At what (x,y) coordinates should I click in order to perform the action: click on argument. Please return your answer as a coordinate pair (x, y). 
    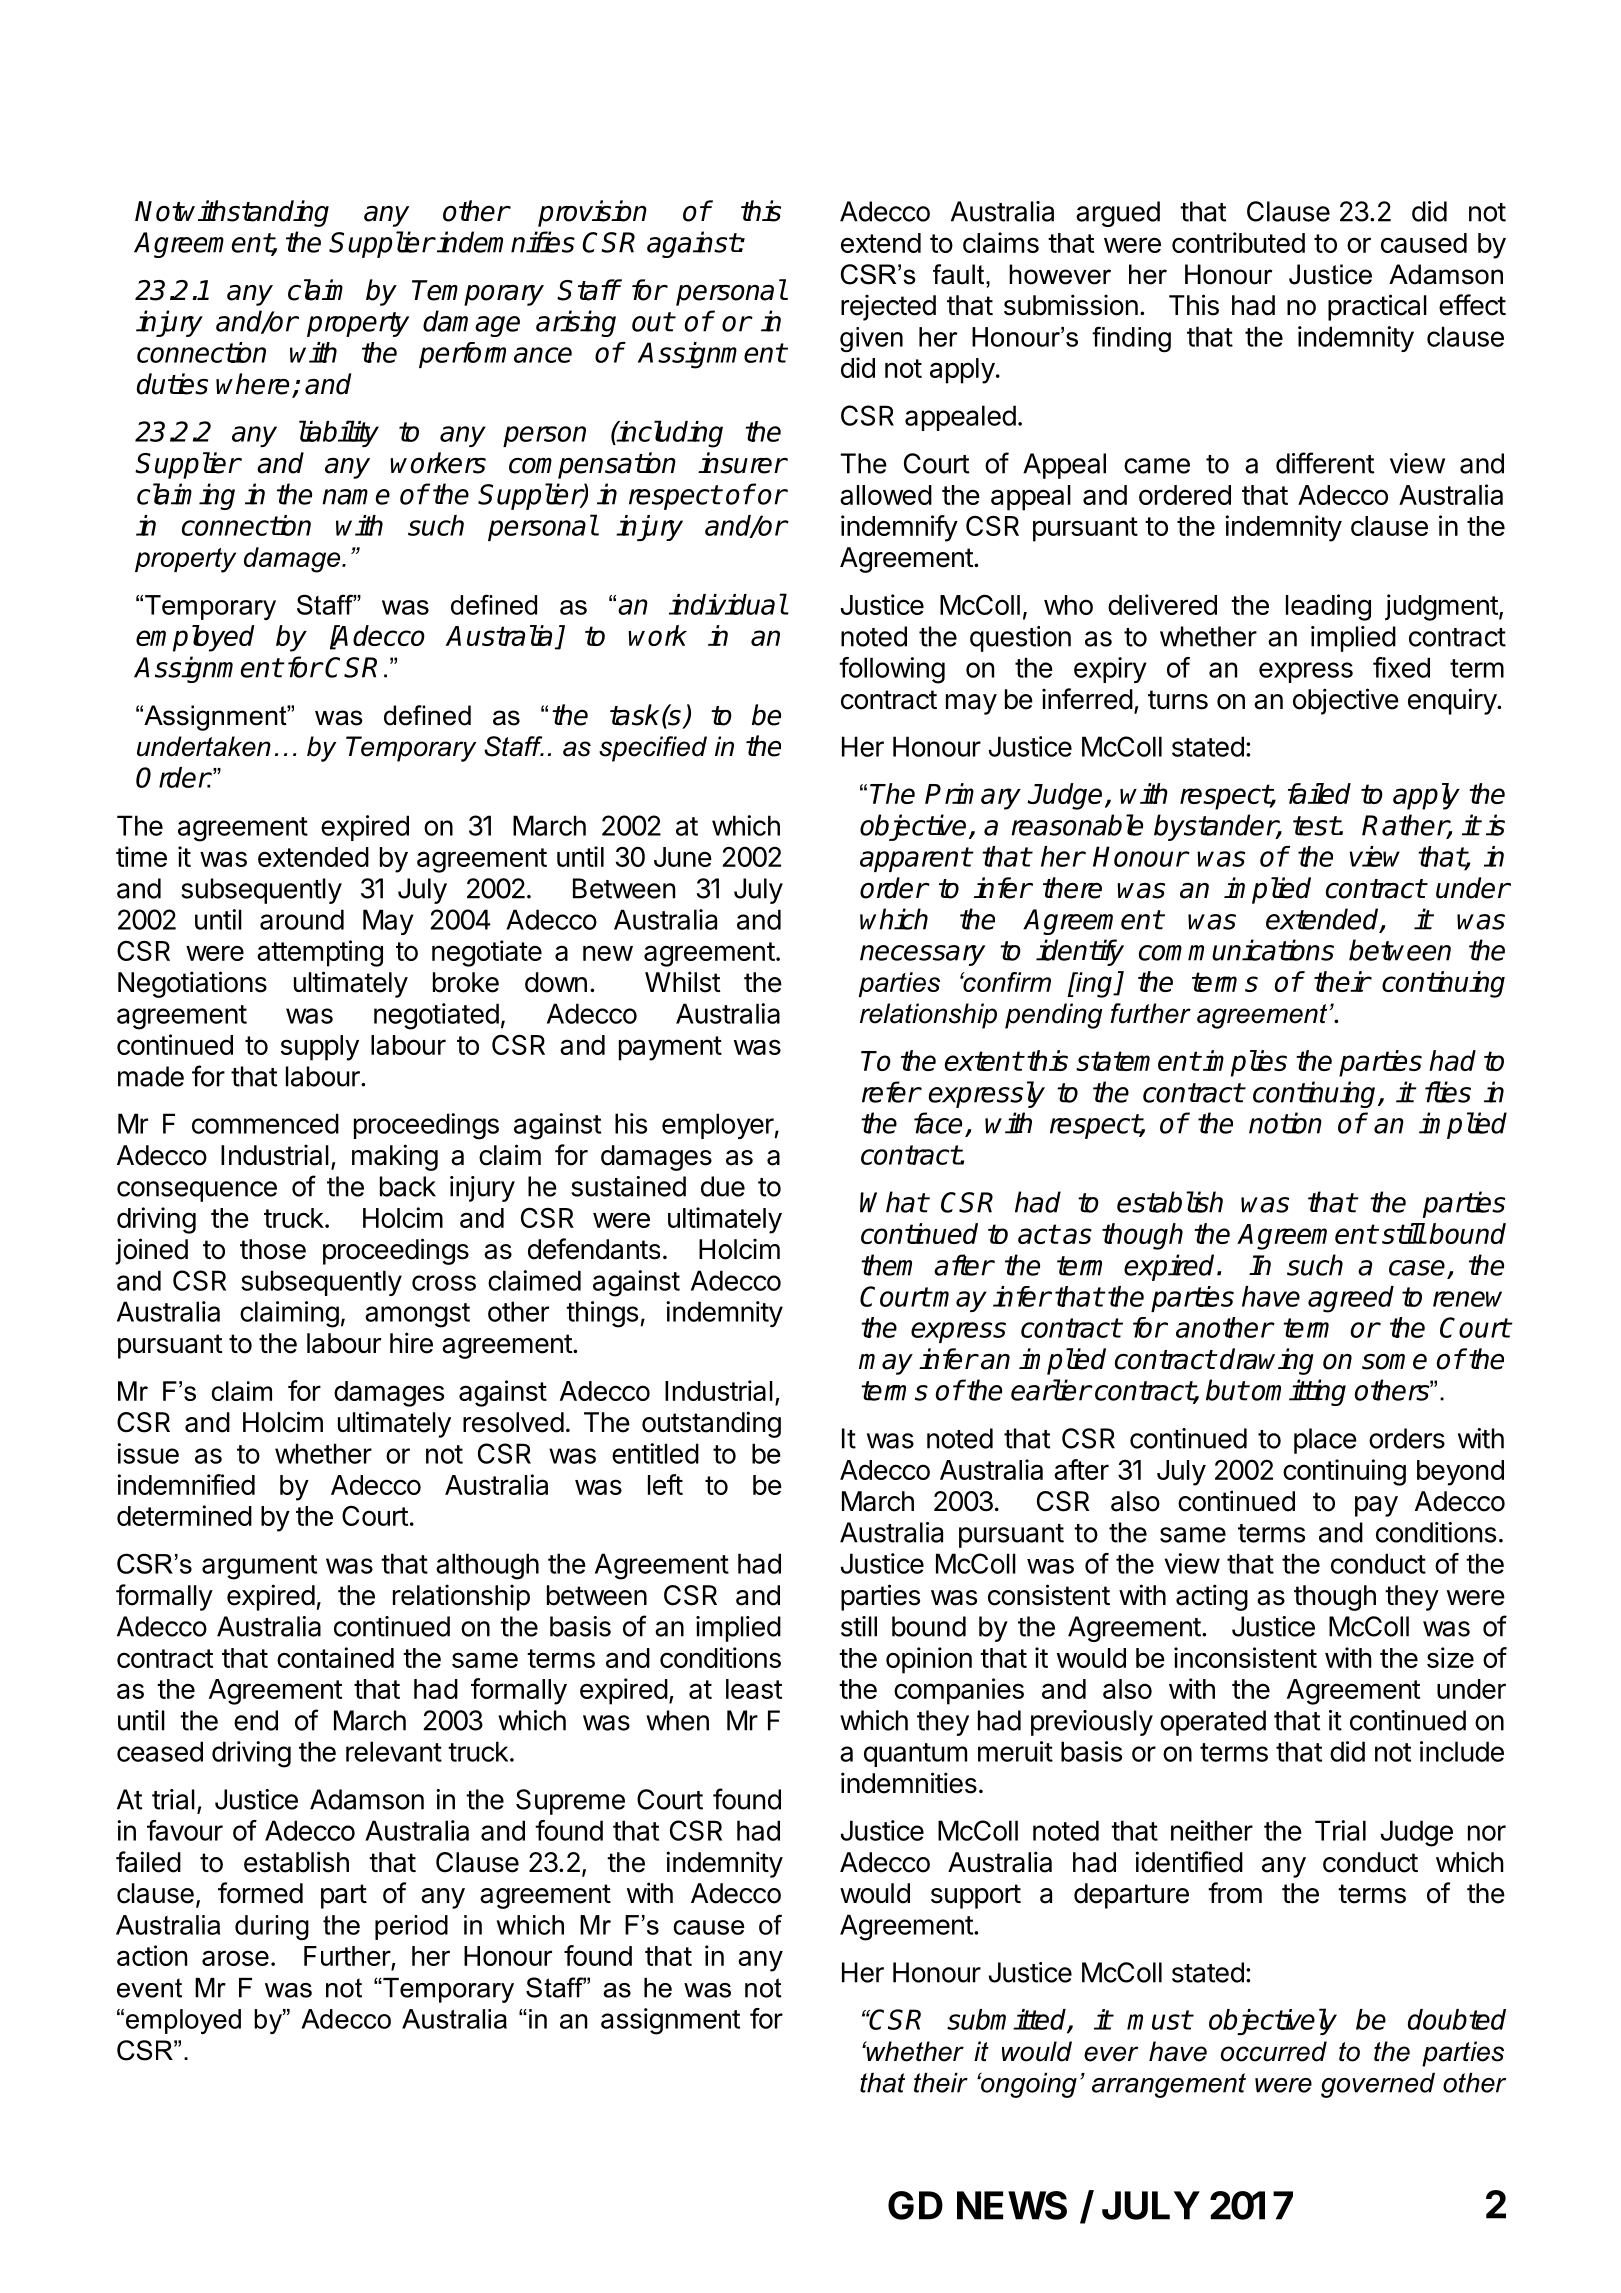
    Looking at the image, I should click on (259, 1567).
